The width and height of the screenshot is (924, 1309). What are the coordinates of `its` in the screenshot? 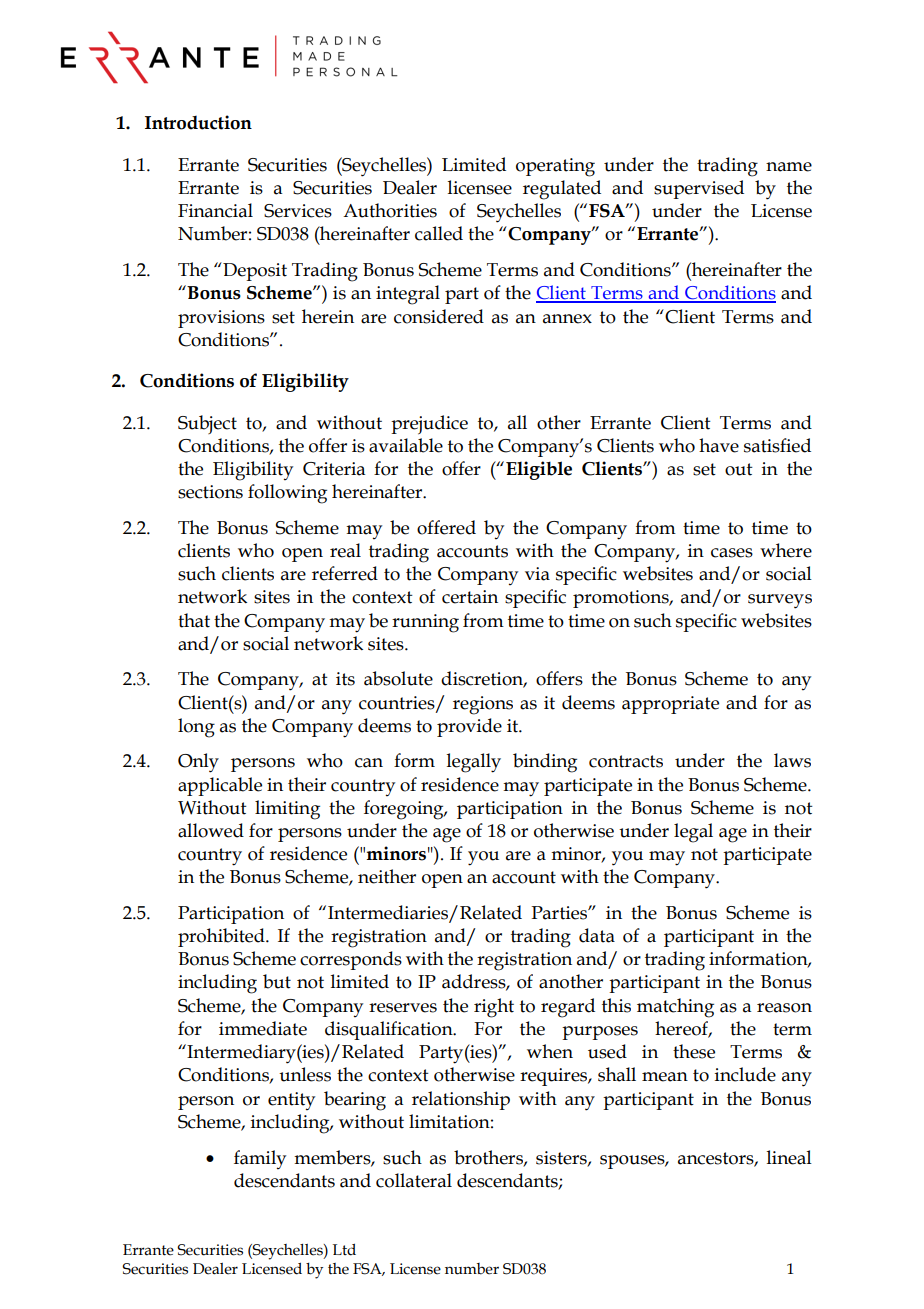 It's located at (345, 679).
